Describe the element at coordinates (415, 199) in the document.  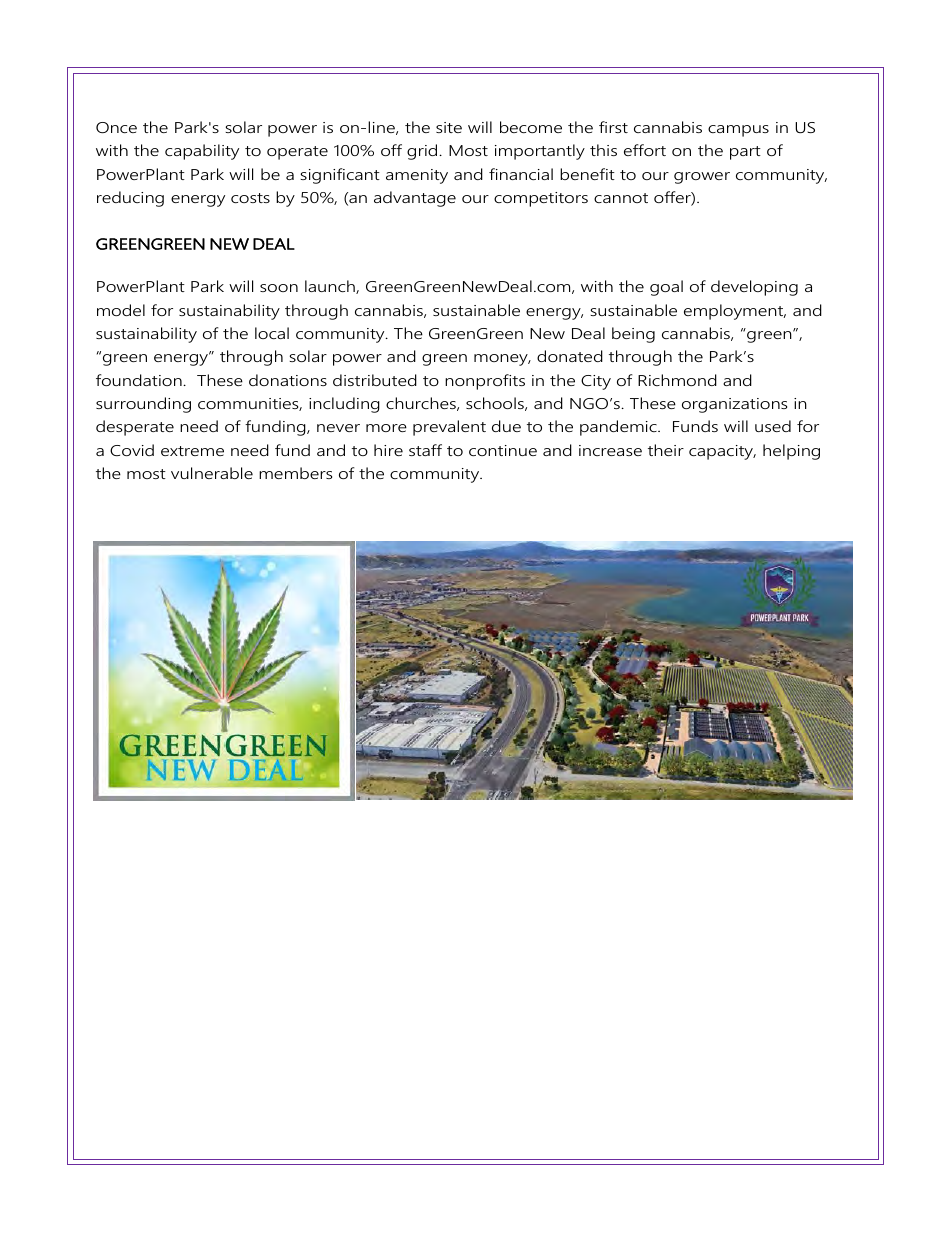
I see `advantage` at that location.
